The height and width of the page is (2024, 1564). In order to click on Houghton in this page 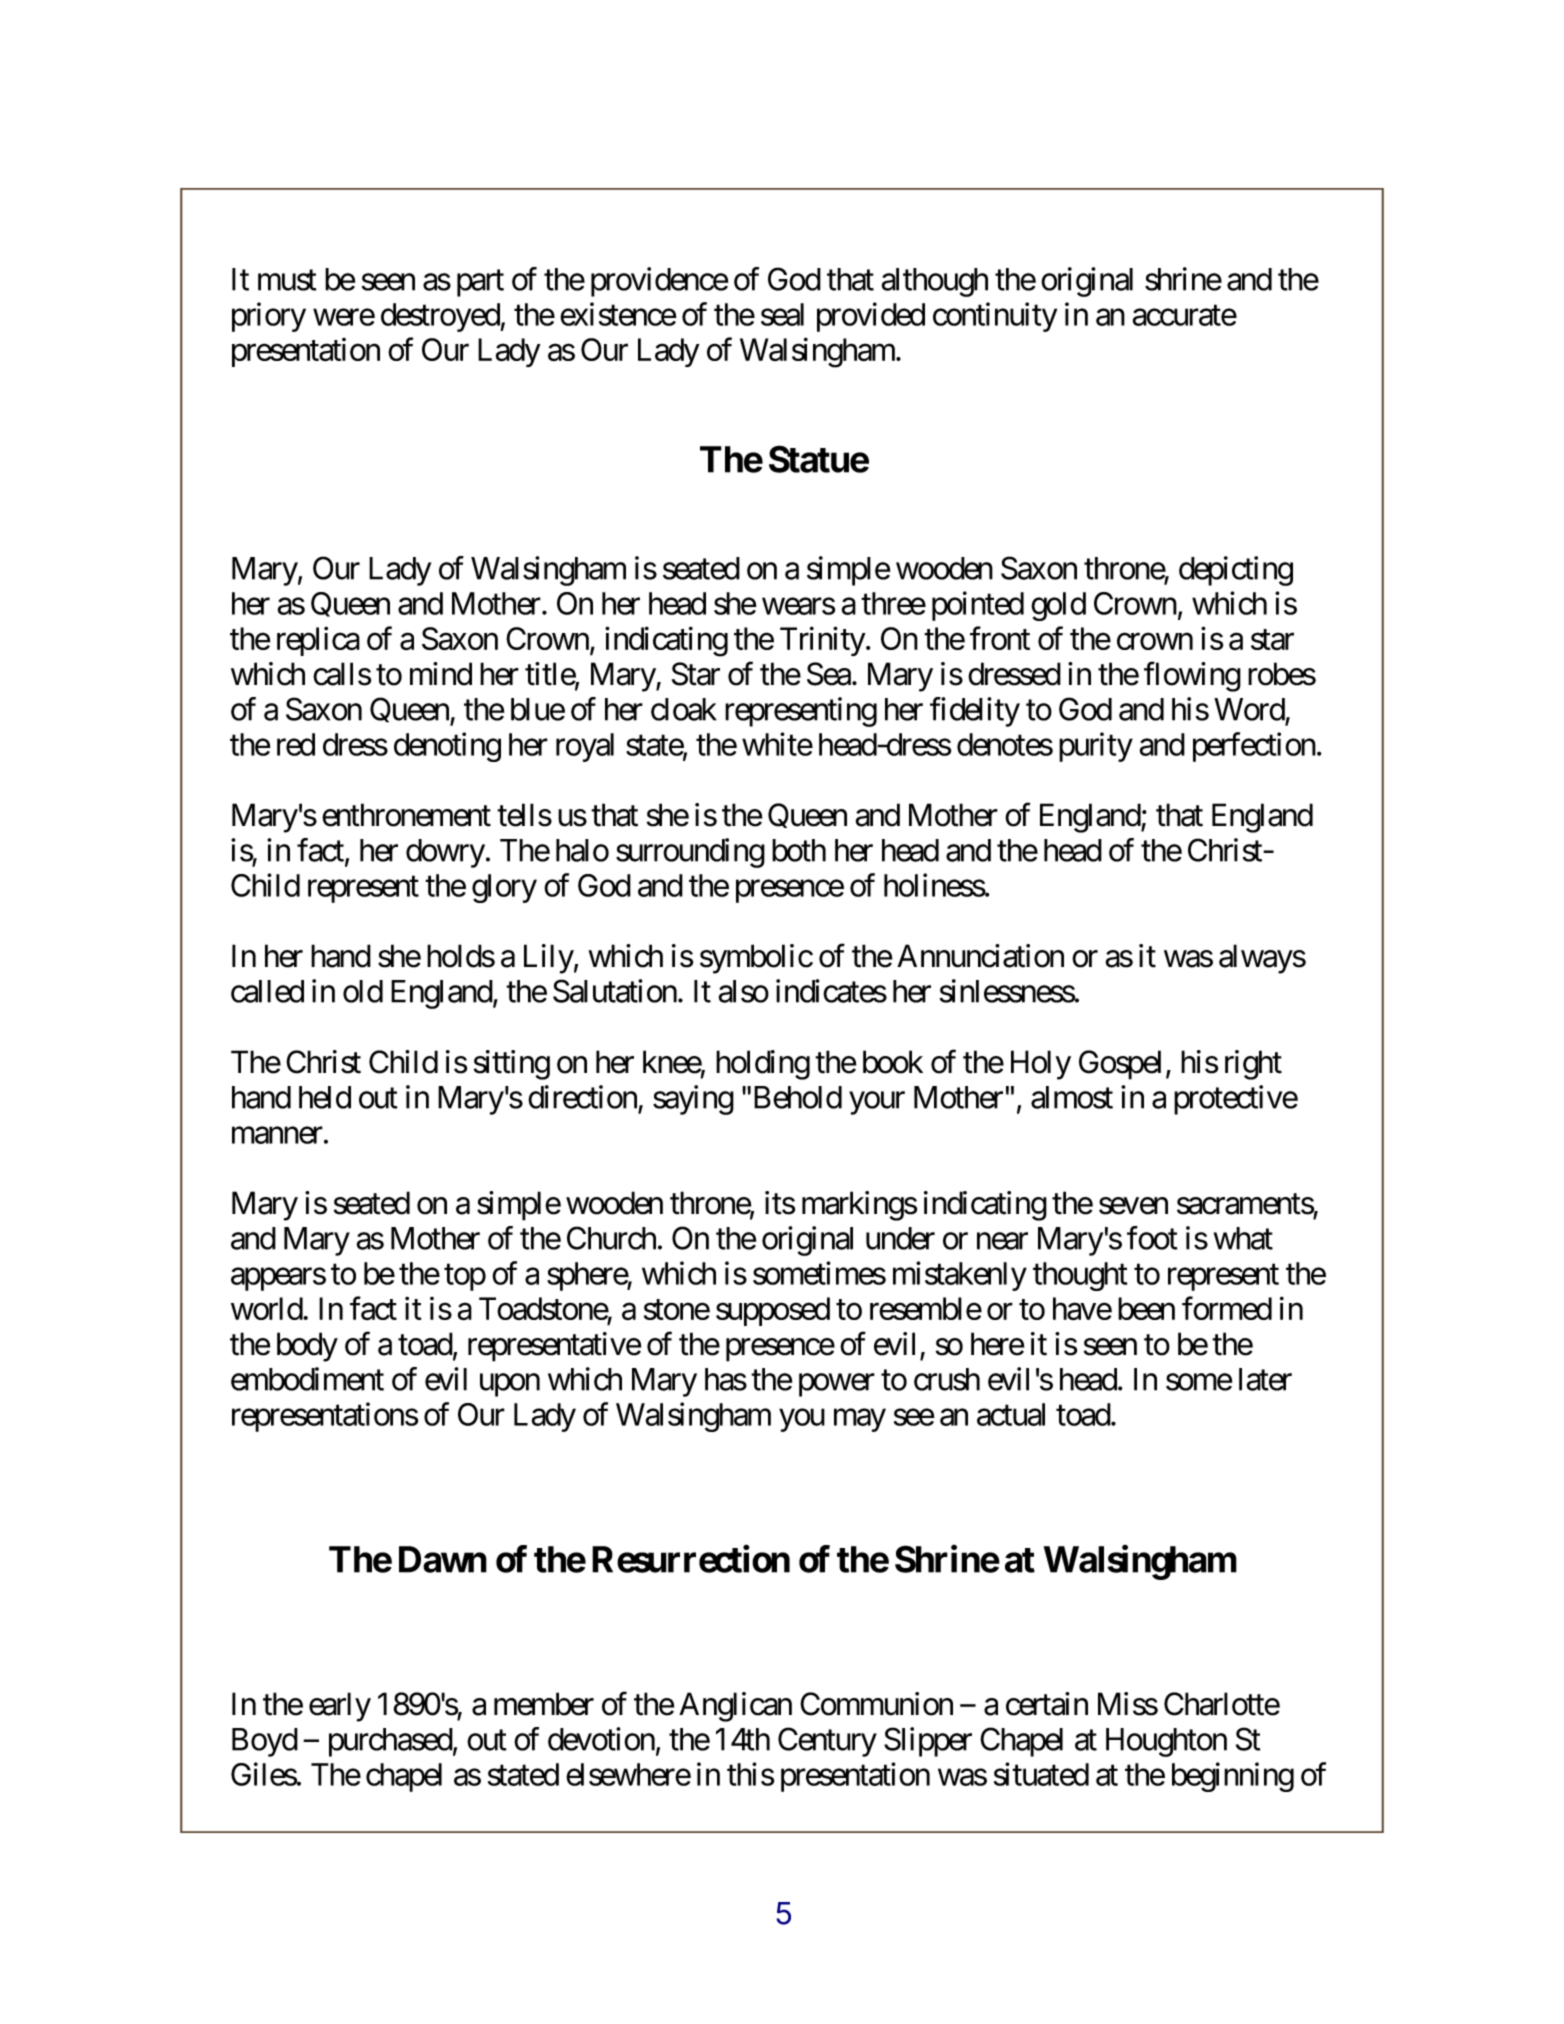, I will do `click(1166, 1742)`.
